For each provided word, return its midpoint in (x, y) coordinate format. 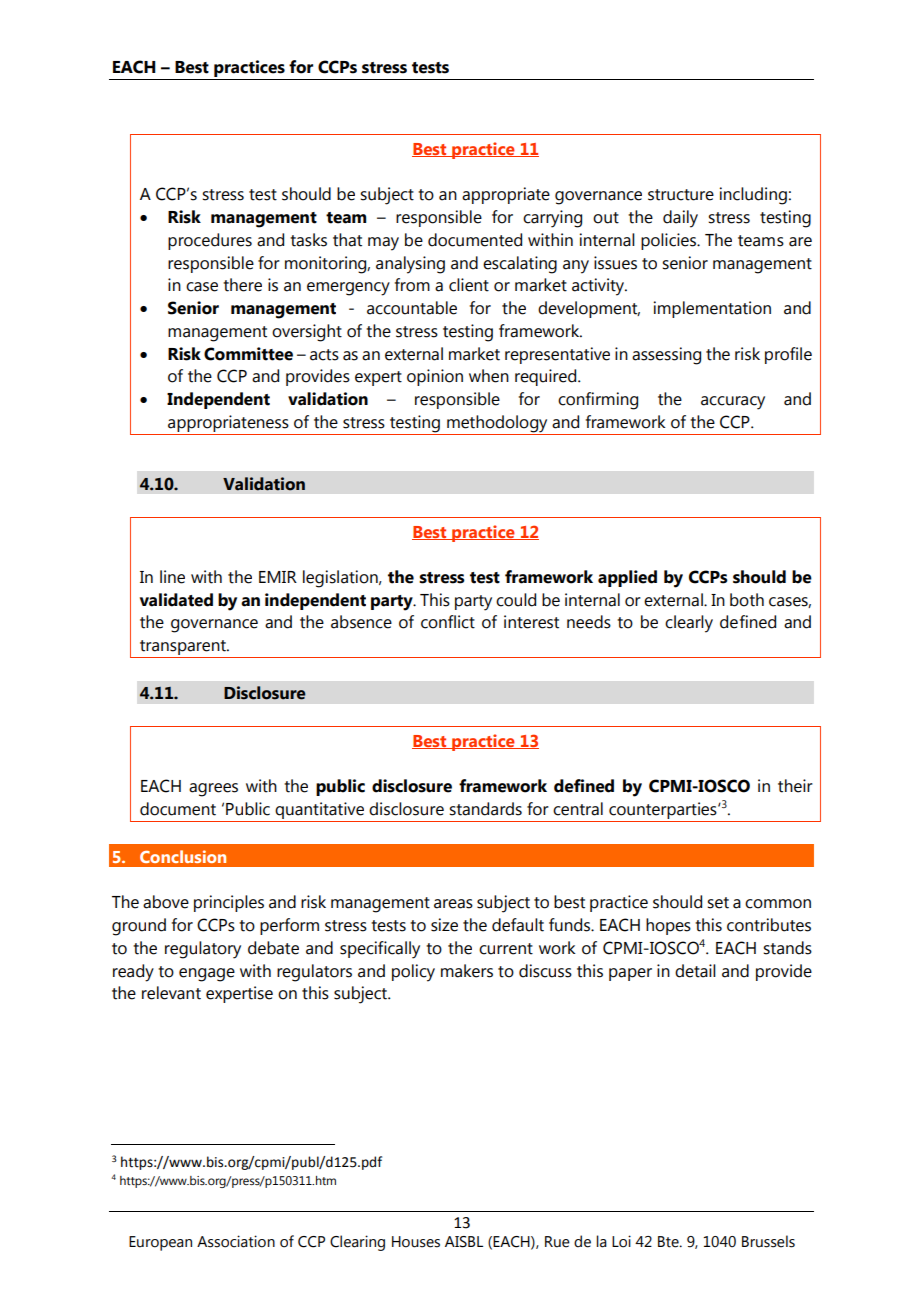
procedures (210, 241)
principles (229, 903)
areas (453, 904)
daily (680, 219)
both (747, 600)
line (172, 577)
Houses (416, 1242)
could (516, 600)
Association (236, 1241)
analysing (410, 265)
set (718, 903)
